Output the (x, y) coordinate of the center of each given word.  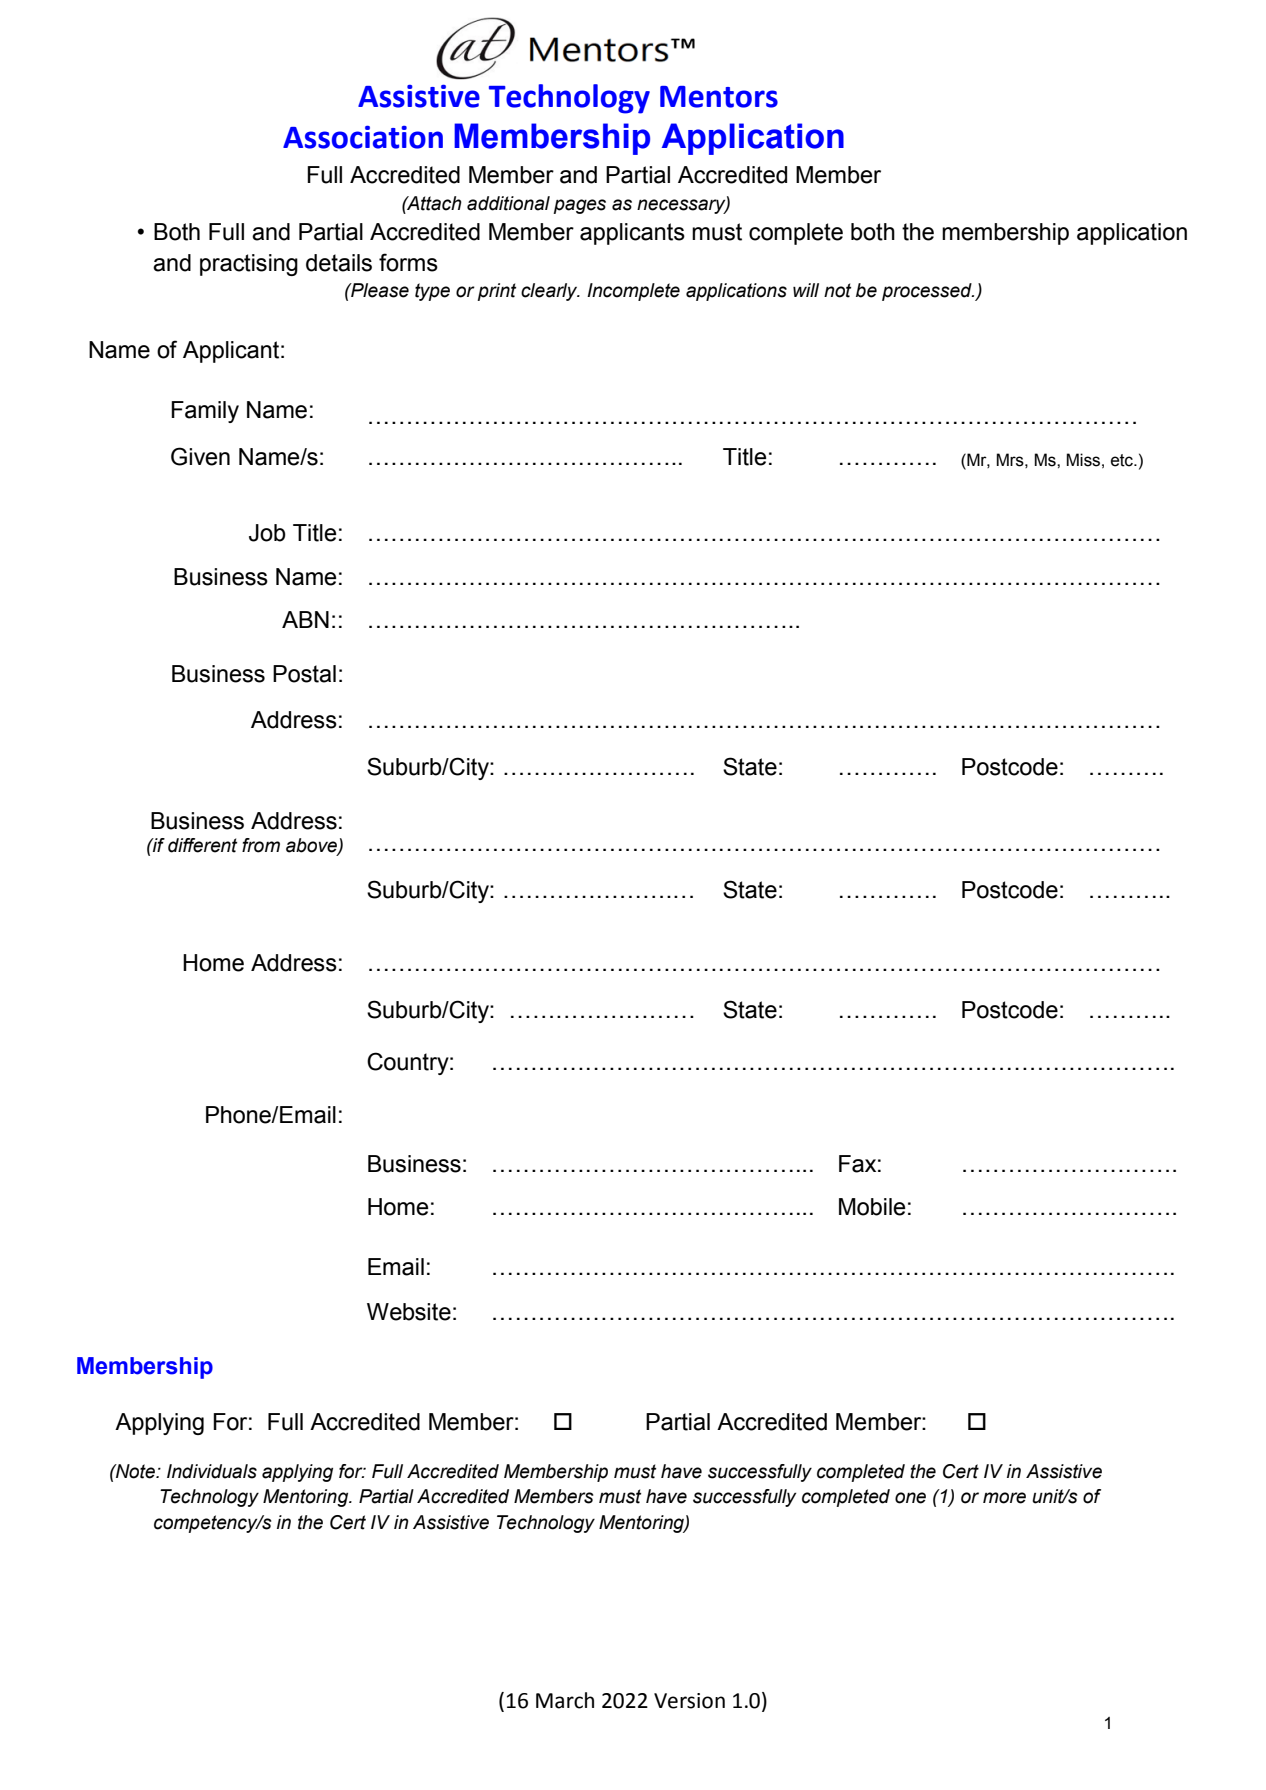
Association (363, 137)
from (261, 845)
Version (689, 1701)
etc (1123, 460)
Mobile (872, 1207)
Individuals (212, 1471)
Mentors (719, 97)
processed (928, 292)
